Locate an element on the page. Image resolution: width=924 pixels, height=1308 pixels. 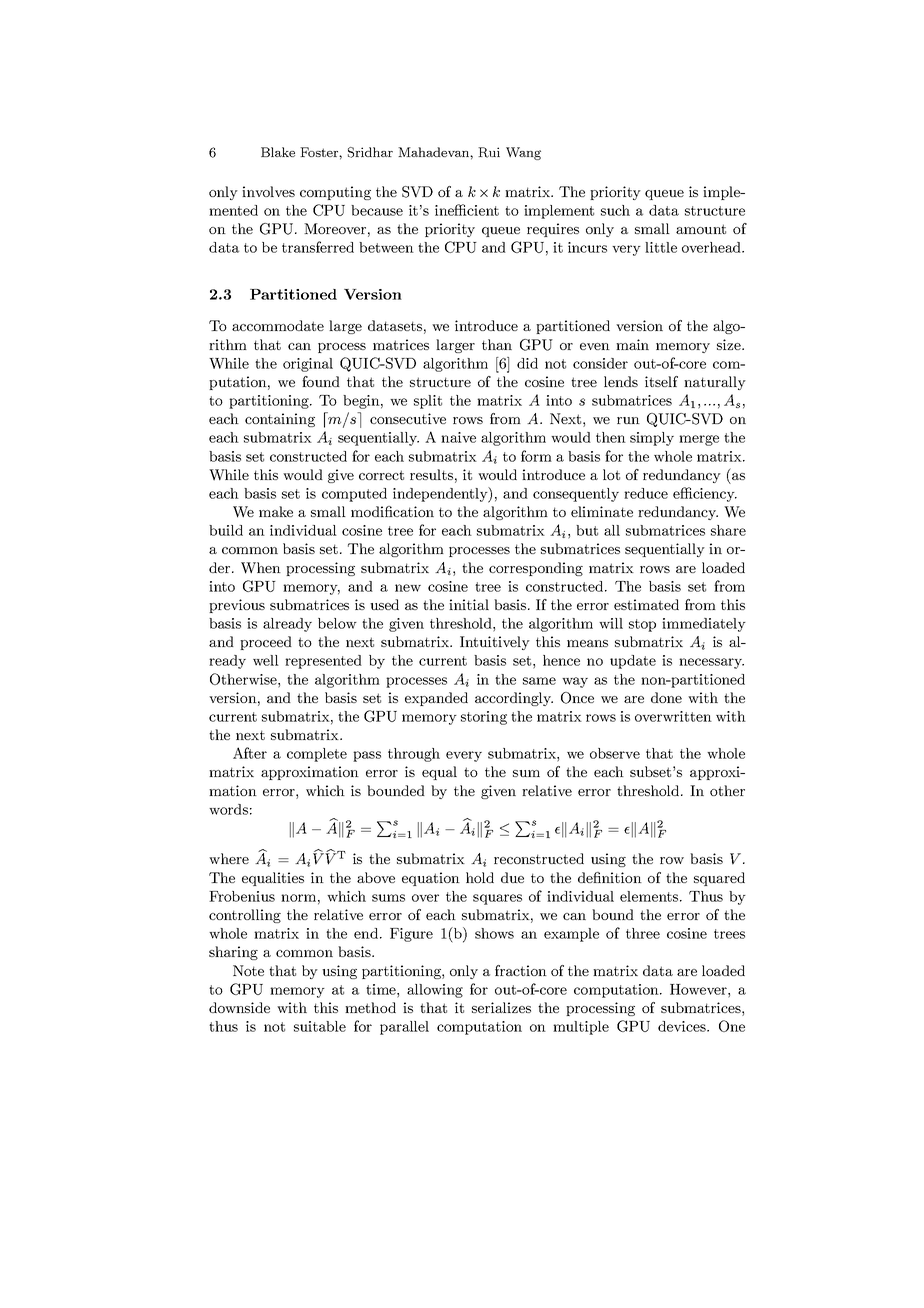
suitable is located at coordinates (320, 1026).
